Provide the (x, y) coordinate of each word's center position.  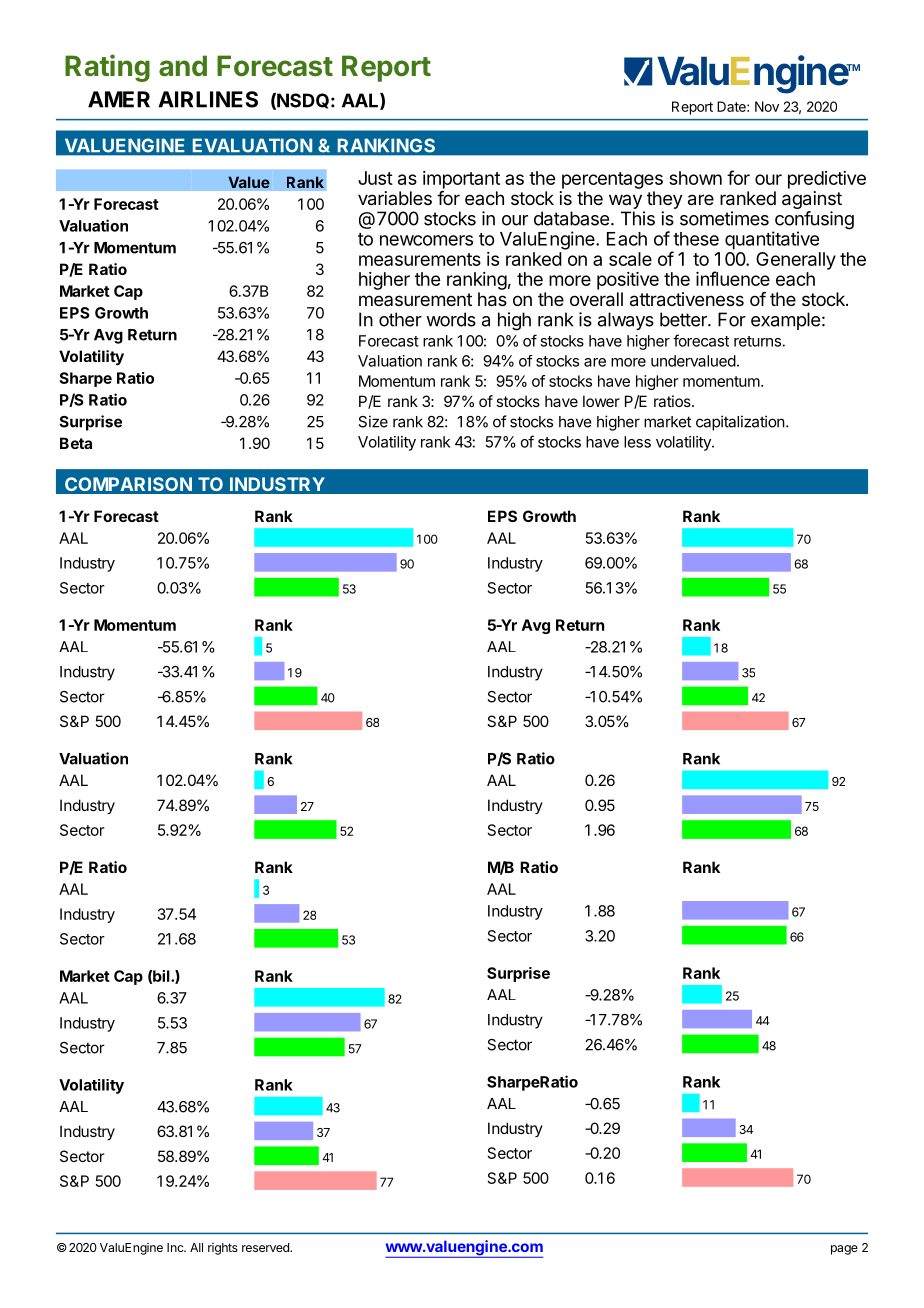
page (844, 1250)
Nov (767, 106)
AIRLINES (208, 99)
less (637, 442)
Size (373, 421)
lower (601, 401)
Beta (76, 443)
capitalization (740, 423)
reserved (266, 1247)
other (400, 319)
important (461, 180)
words (451, 319)
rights (223, 1249)
